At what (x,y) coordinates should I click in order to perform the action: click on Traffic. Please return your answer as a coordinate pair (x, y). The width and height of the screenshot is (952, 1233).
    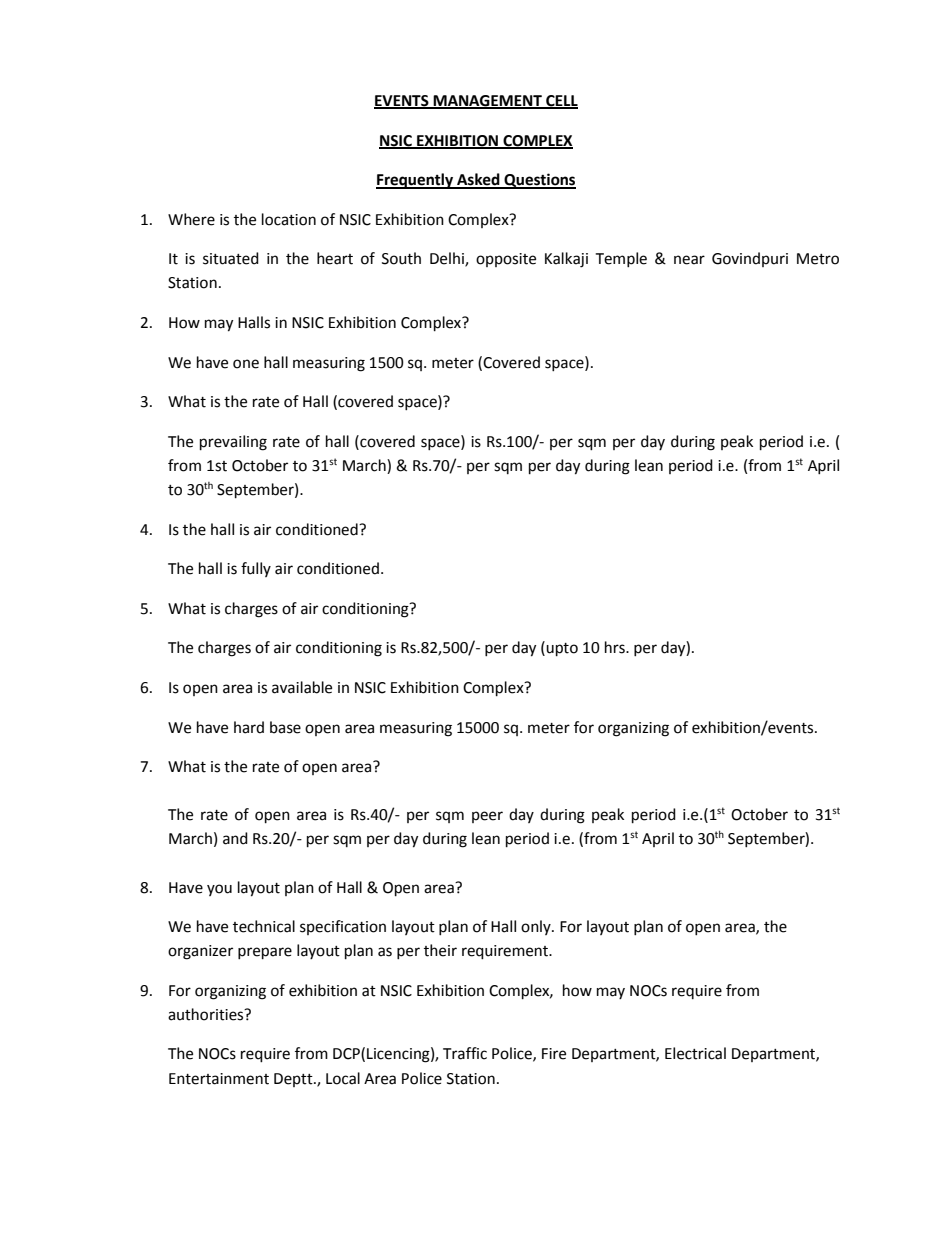
    Looking at the image, I should click on (465, 1053).
